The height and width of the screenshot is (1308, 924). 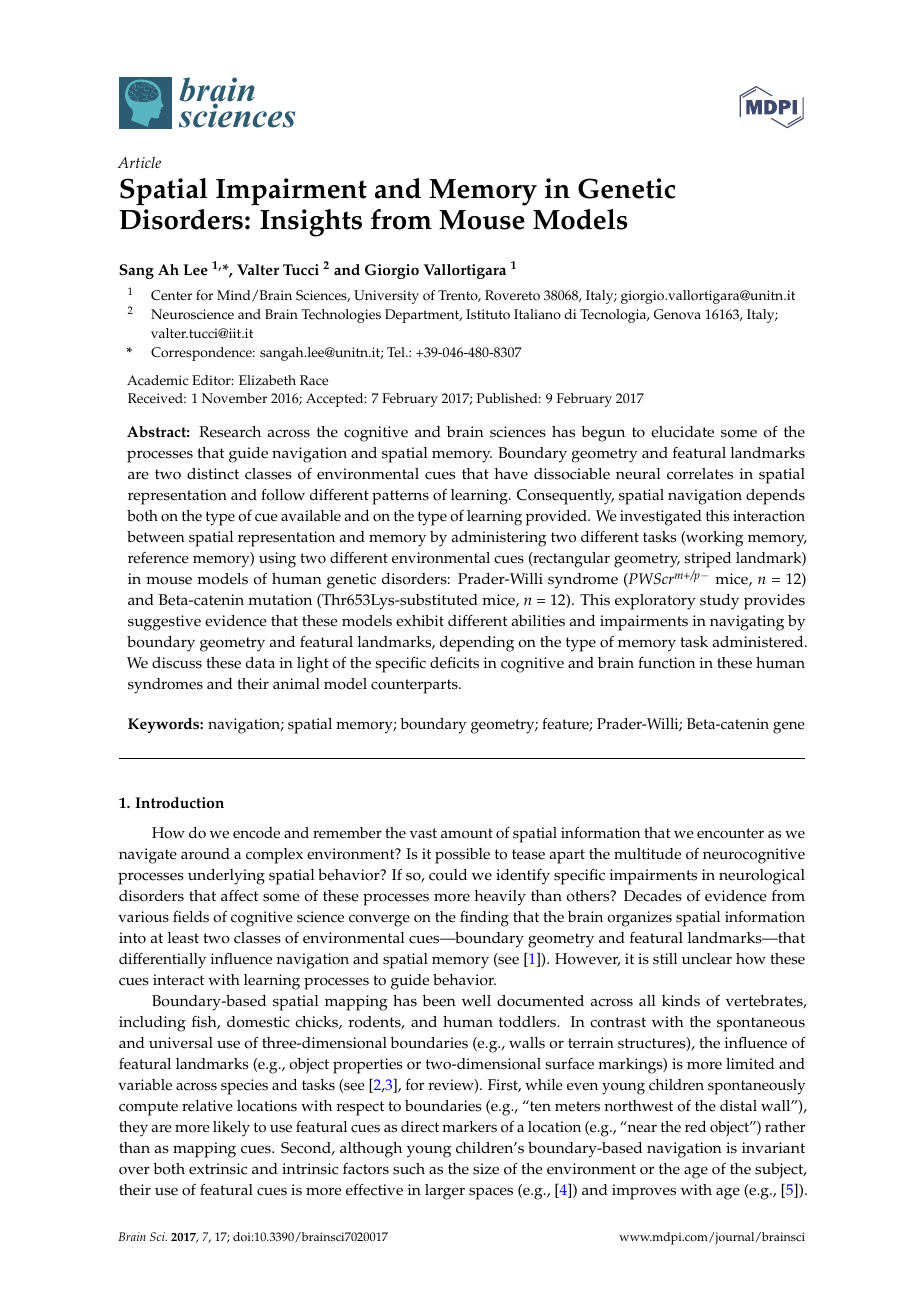 What do you see at coordinates (177, 663) in the screenshot?
I see `discuss` at bounding box center [177, 663].
